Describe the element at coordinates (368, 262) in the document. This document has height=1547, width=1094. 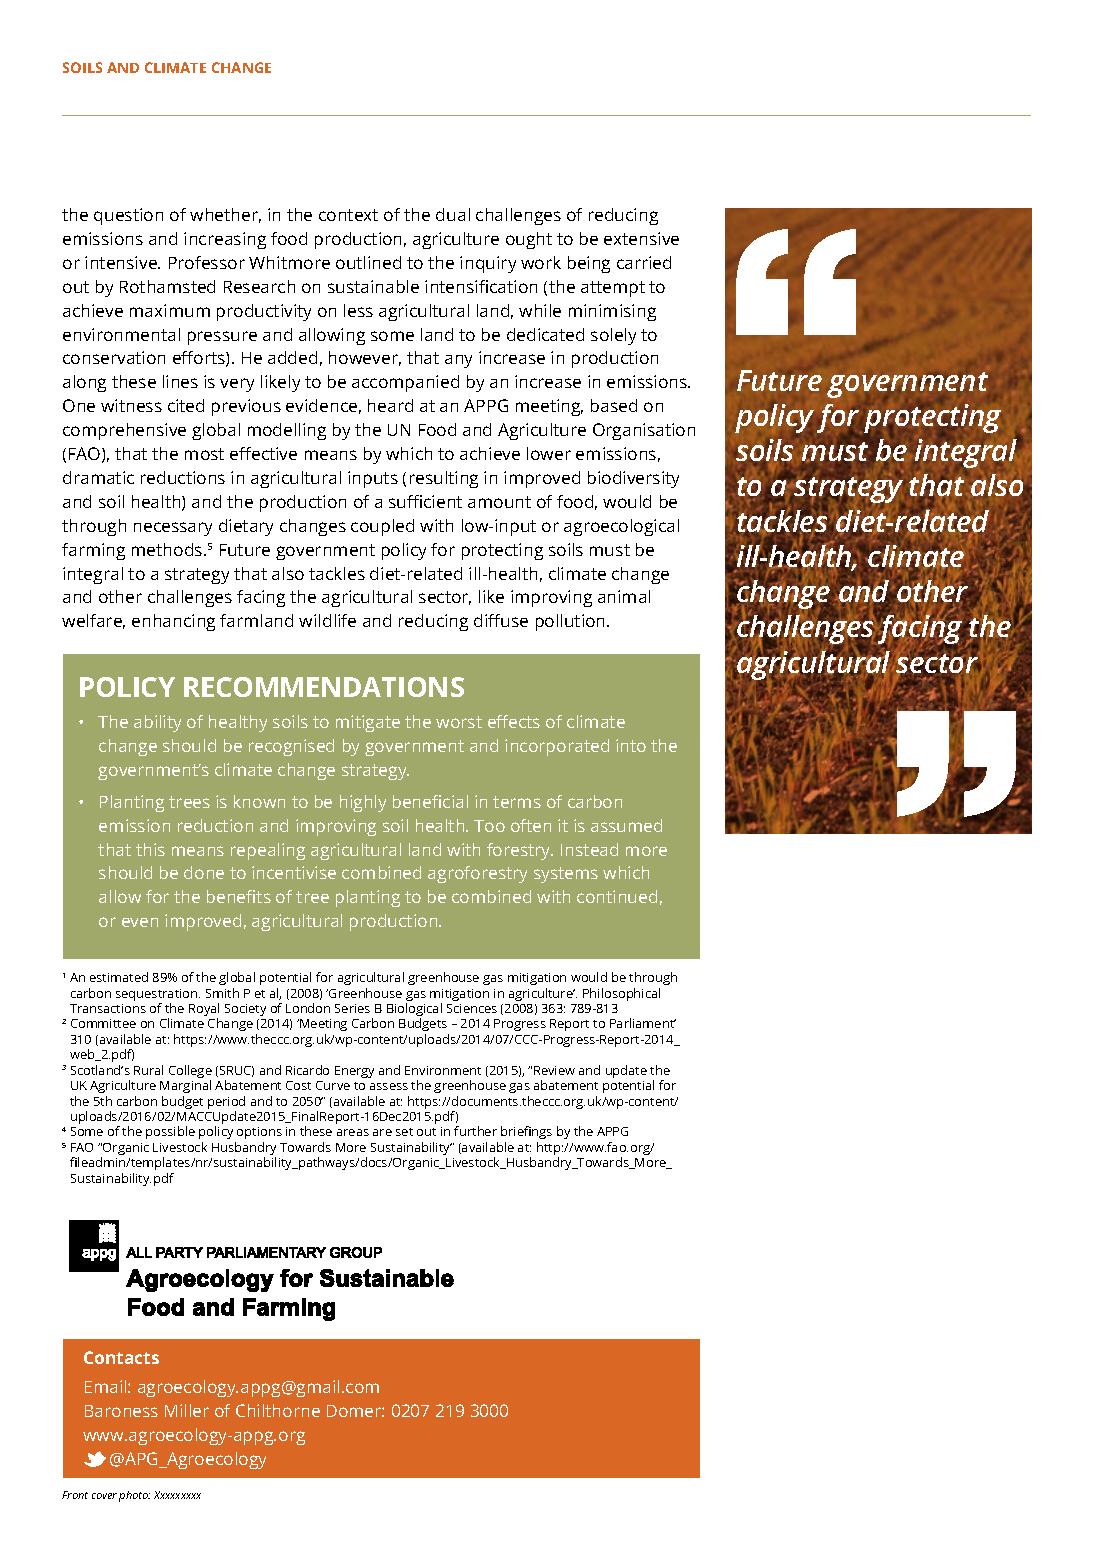
I see `outlined` at that location.
